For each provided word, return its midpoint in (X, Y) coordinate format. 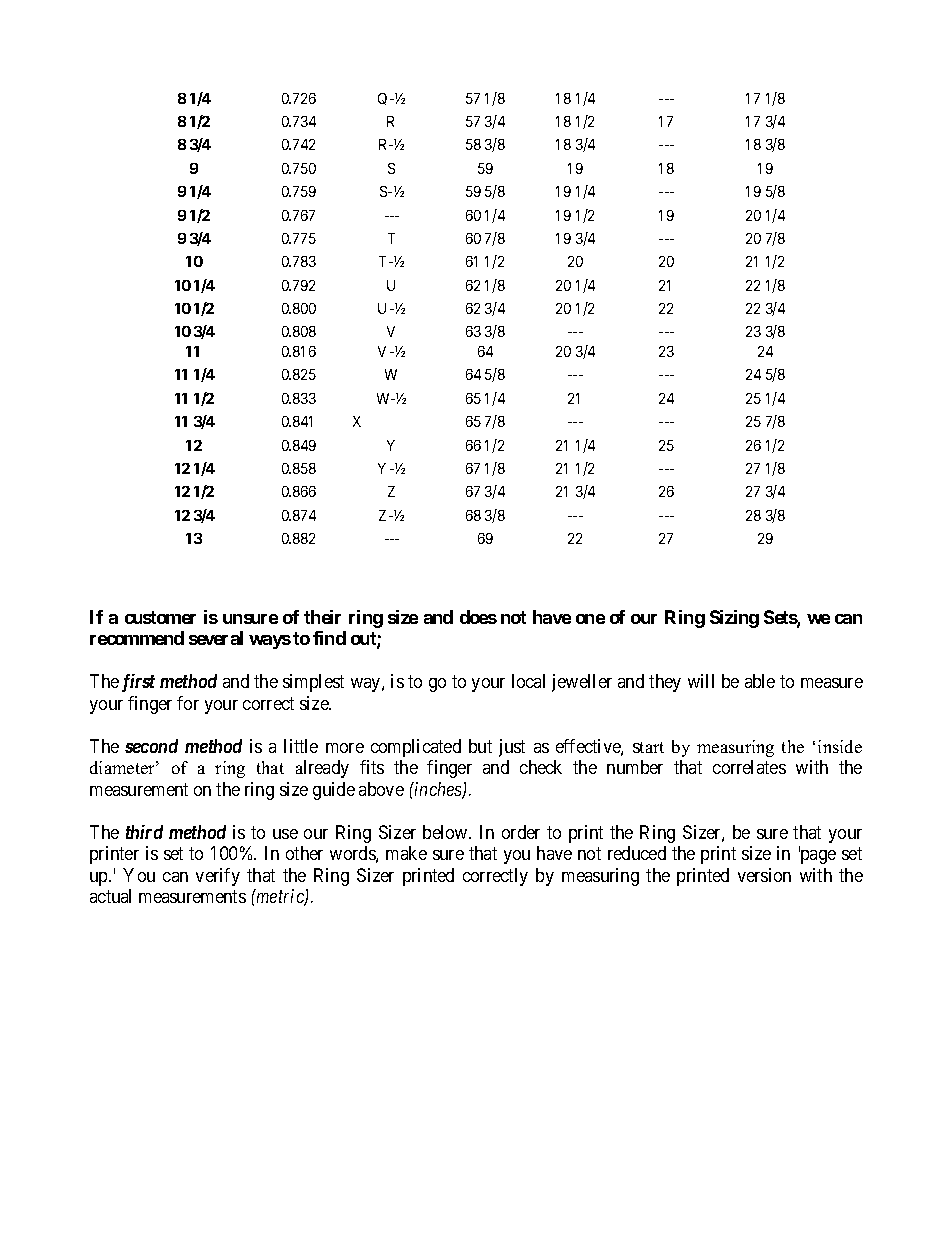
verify (218, 877)
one (590, 619)
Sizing (734, 619)
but (480, 746)
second (151, 746)
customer (160, 617)
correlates (749, 767)
